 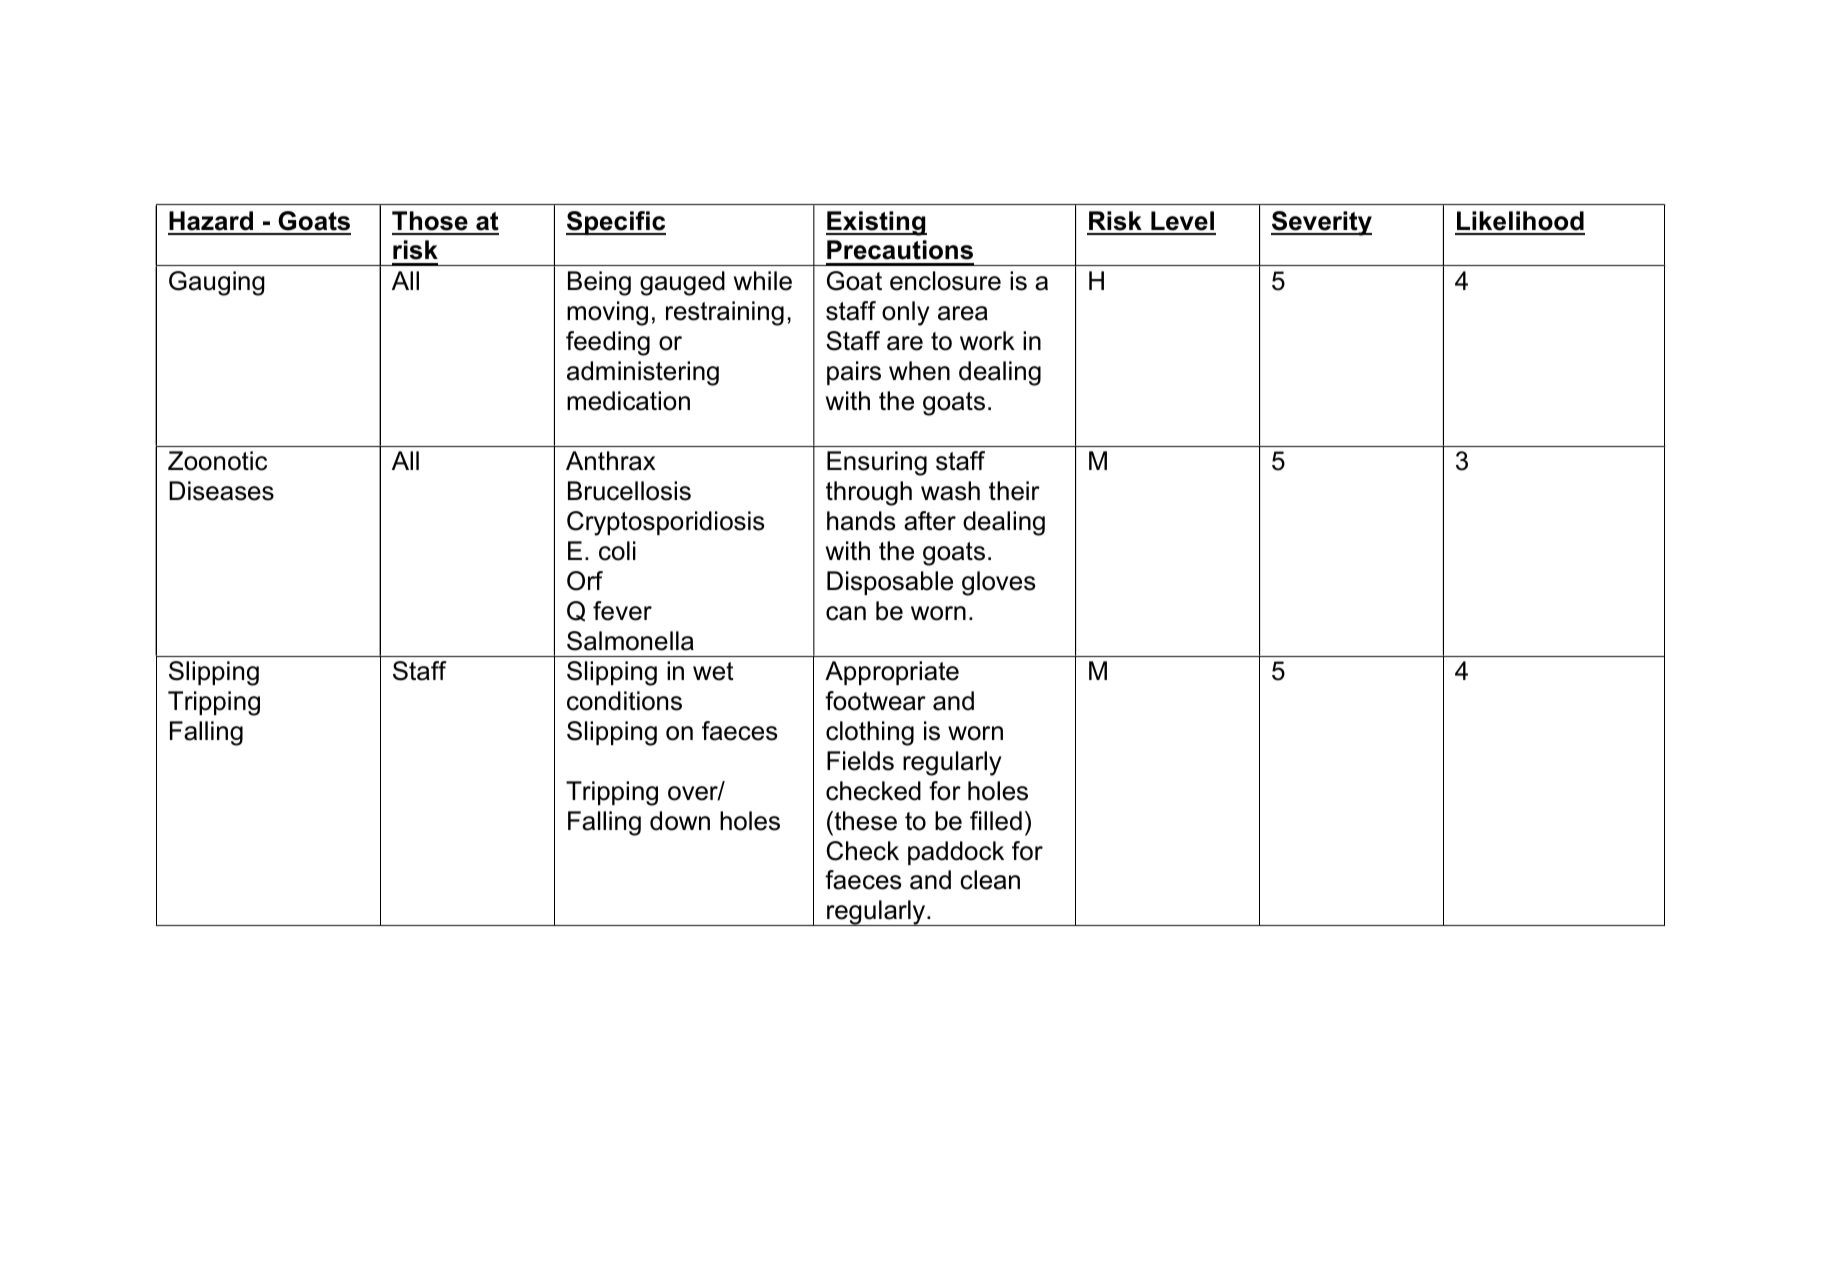 I want to click on footwear, so click(x=875, y=701).
